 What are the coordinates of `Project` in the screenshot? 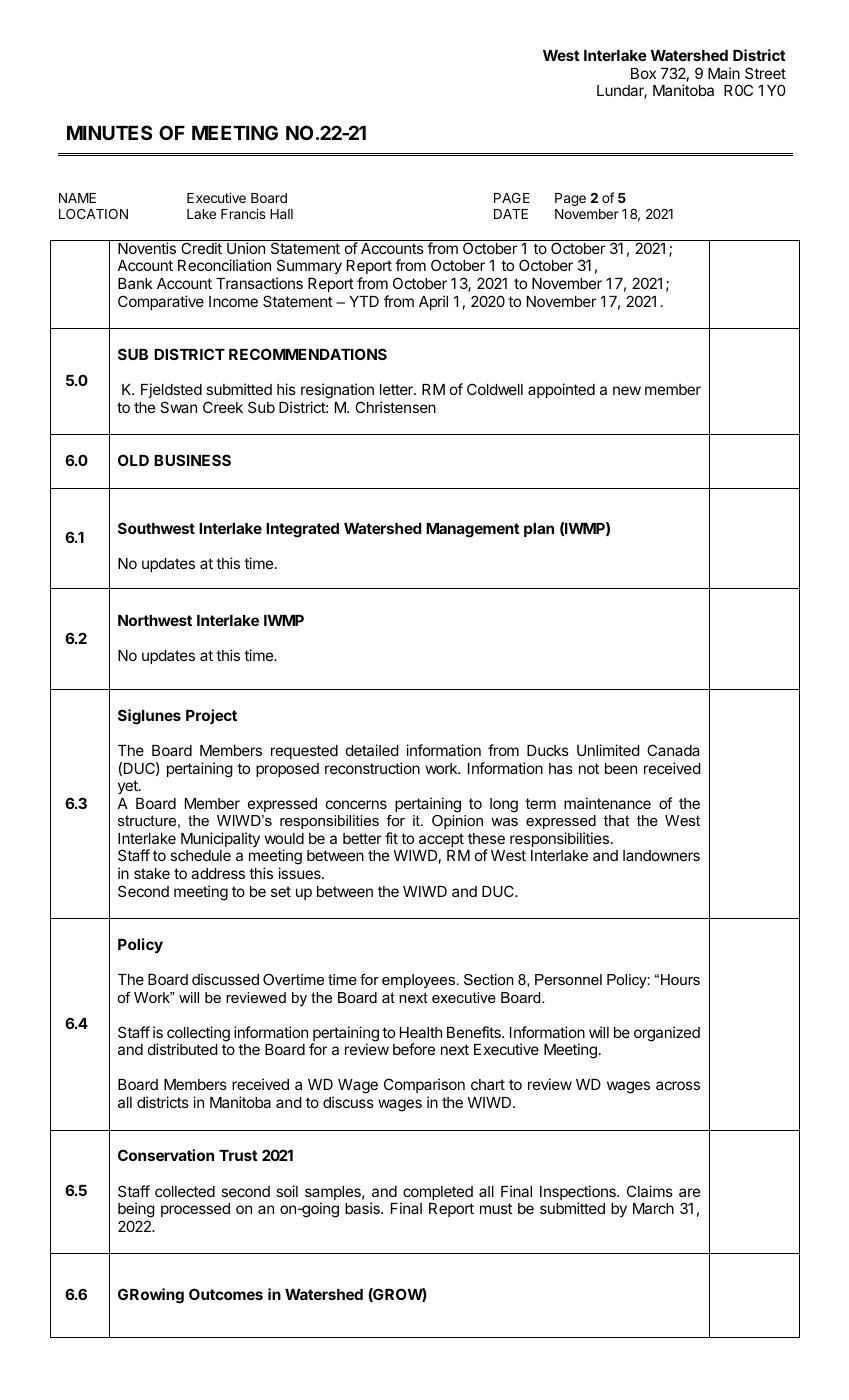 It's located at (211, 716).
